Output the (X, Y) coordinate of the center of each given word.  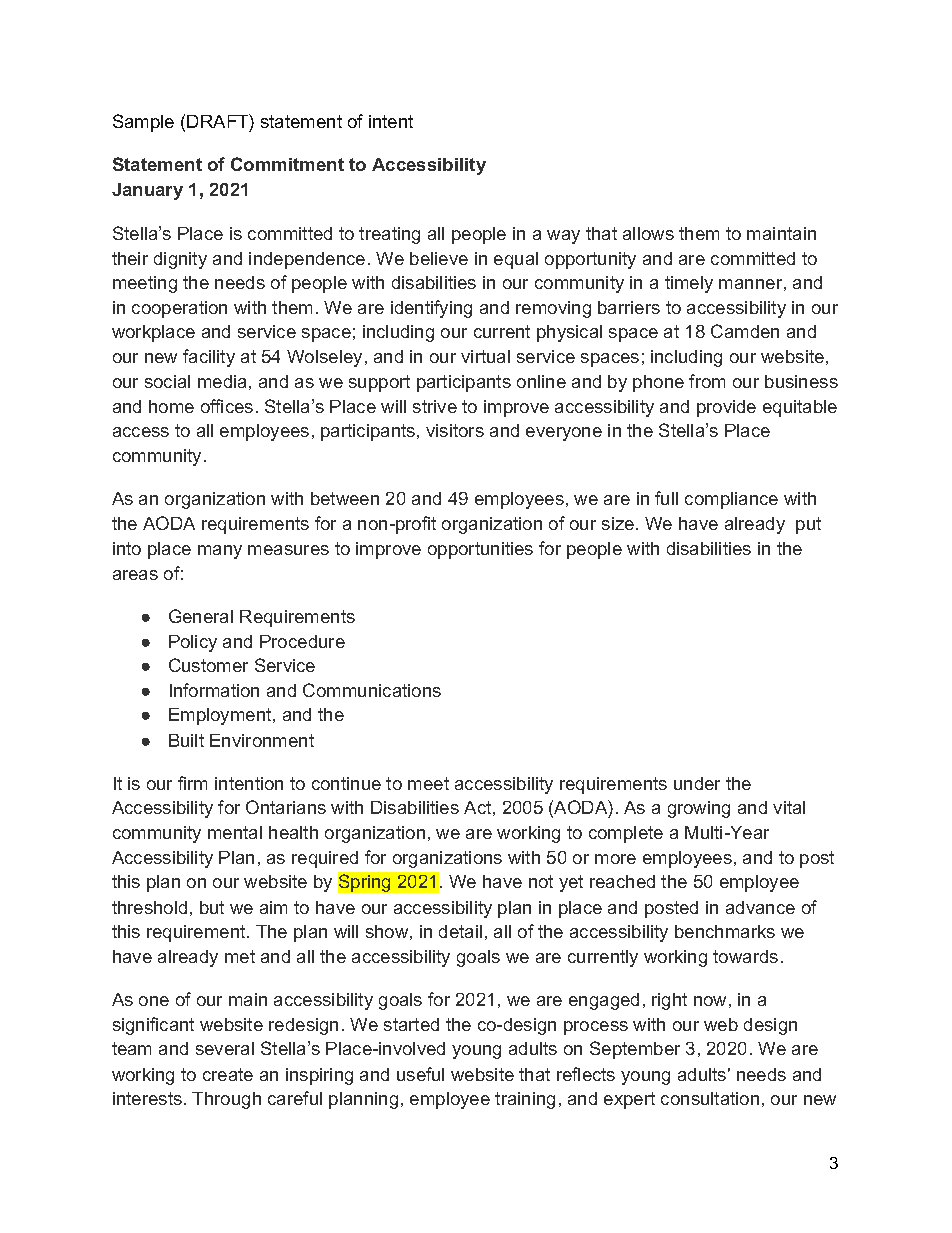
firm (192, 783)
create (228, 1074)
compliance (731, 500)
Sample (143, 123)
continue (346, 783)
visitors (455, 430)
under (697, 783)
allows (648, 233)
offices (227, 406)
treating (389, 235)
